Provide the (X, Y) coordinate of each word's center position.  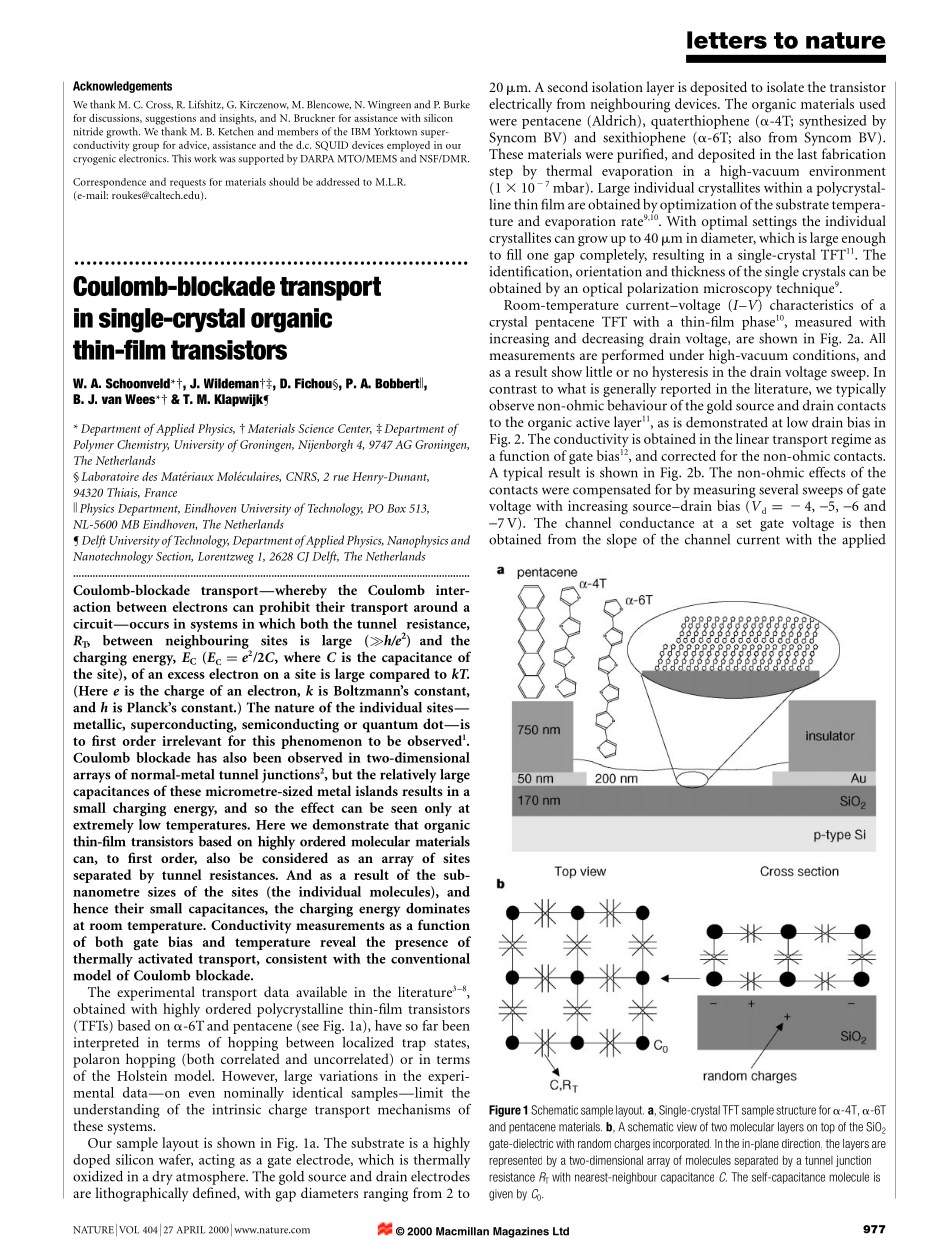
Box (396, 508)
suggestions (170, 119)
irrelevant (191, 740)
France (160, 492)
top (828, 1128)
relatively (408, 776)
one (538, 256)
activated (165, 958)
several (778, 489)
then (872, 522)
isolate (785, 86)
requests (188, 183)
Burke (457, 104)
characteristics (811, 304)
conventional (430, 958)
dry (162, 1178)
